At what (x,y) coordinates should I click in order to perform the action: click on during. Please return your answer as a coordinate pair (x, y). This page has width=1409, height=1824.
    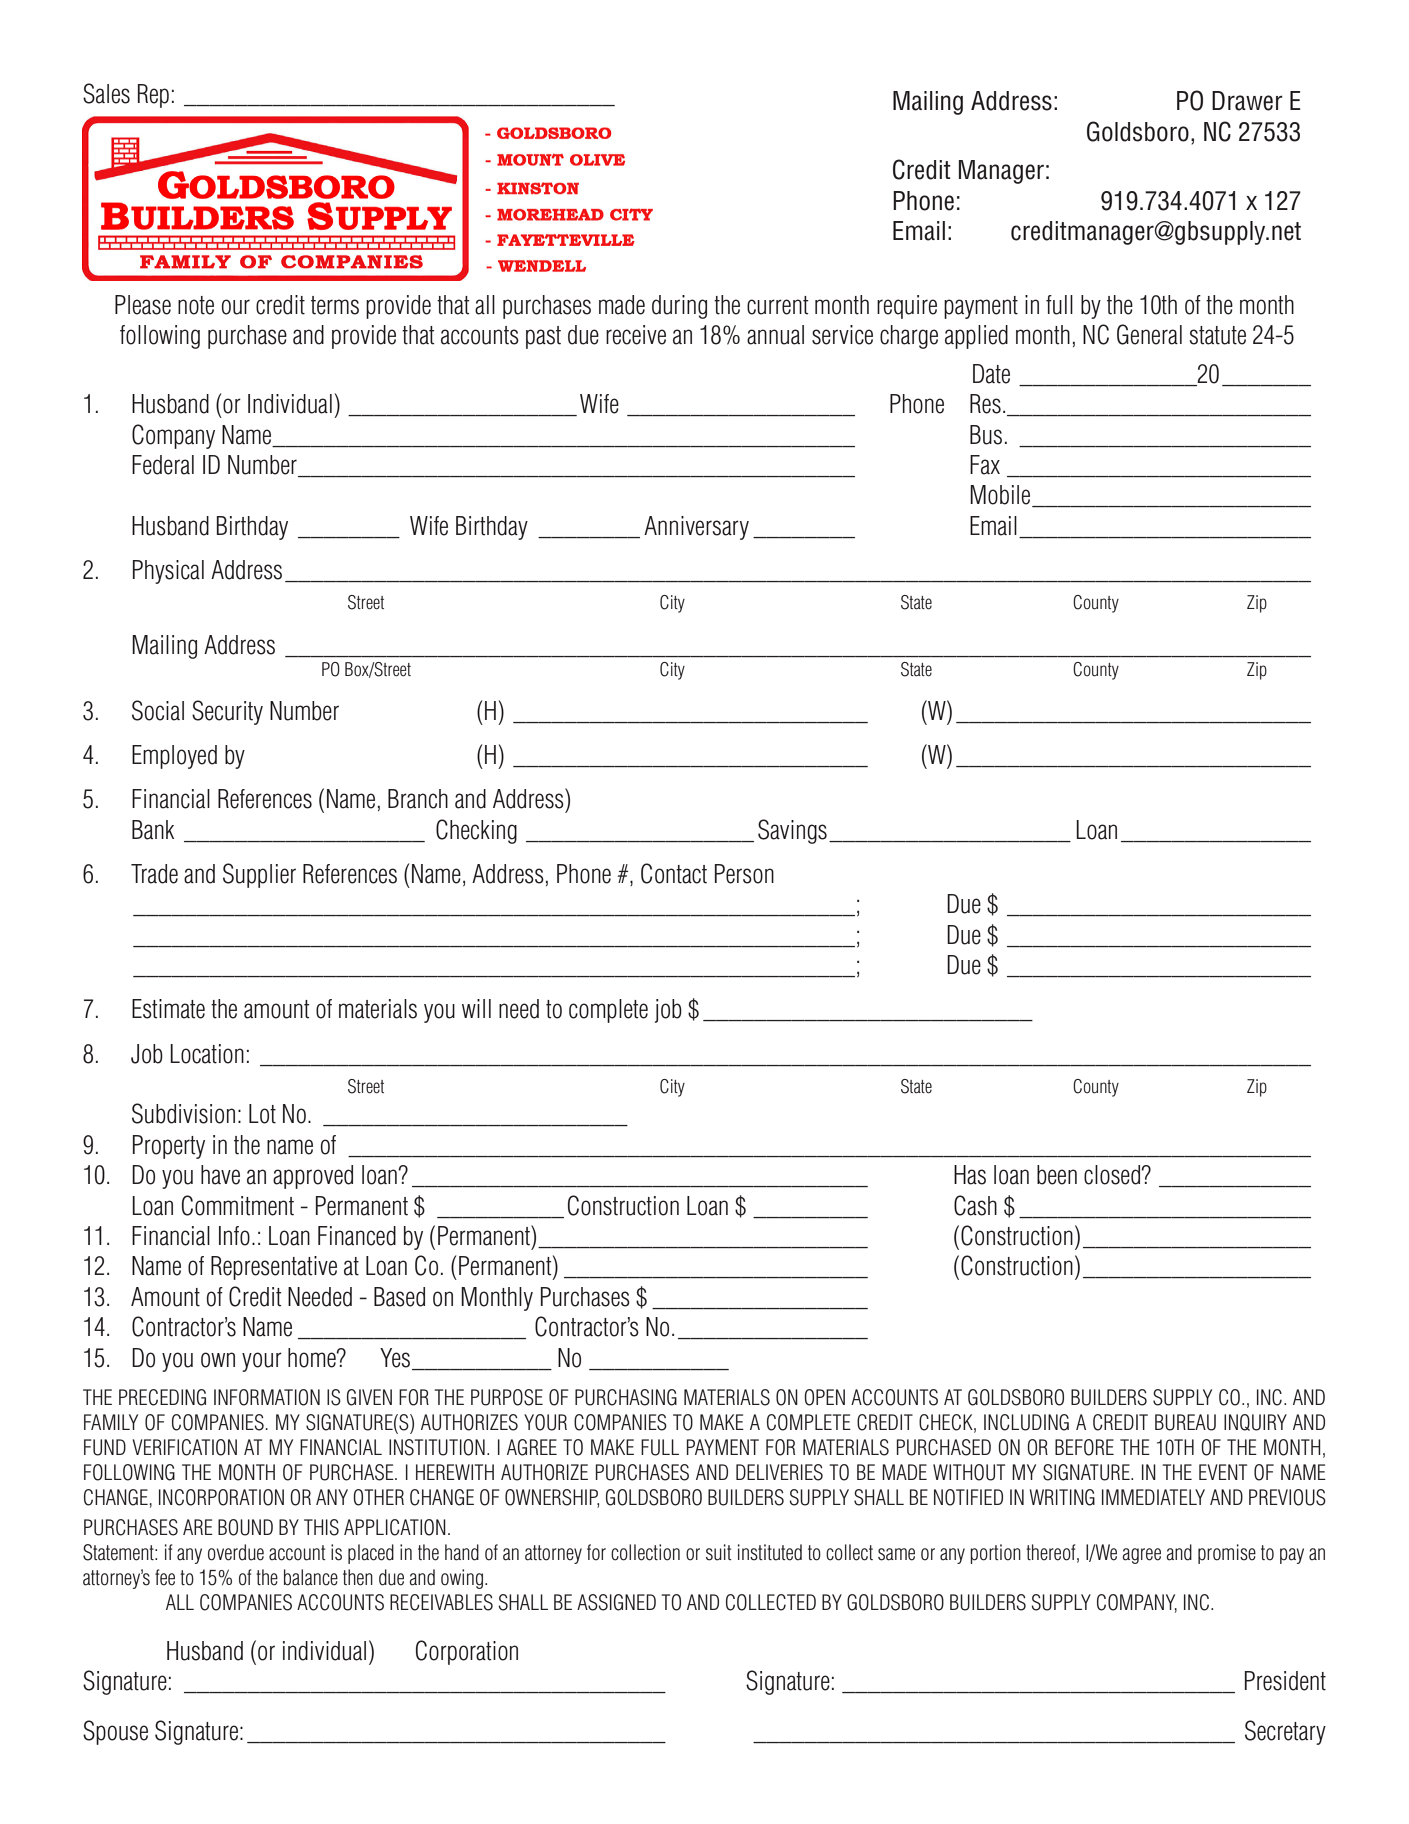
    Looking at the image, I should click on (679, 307).
